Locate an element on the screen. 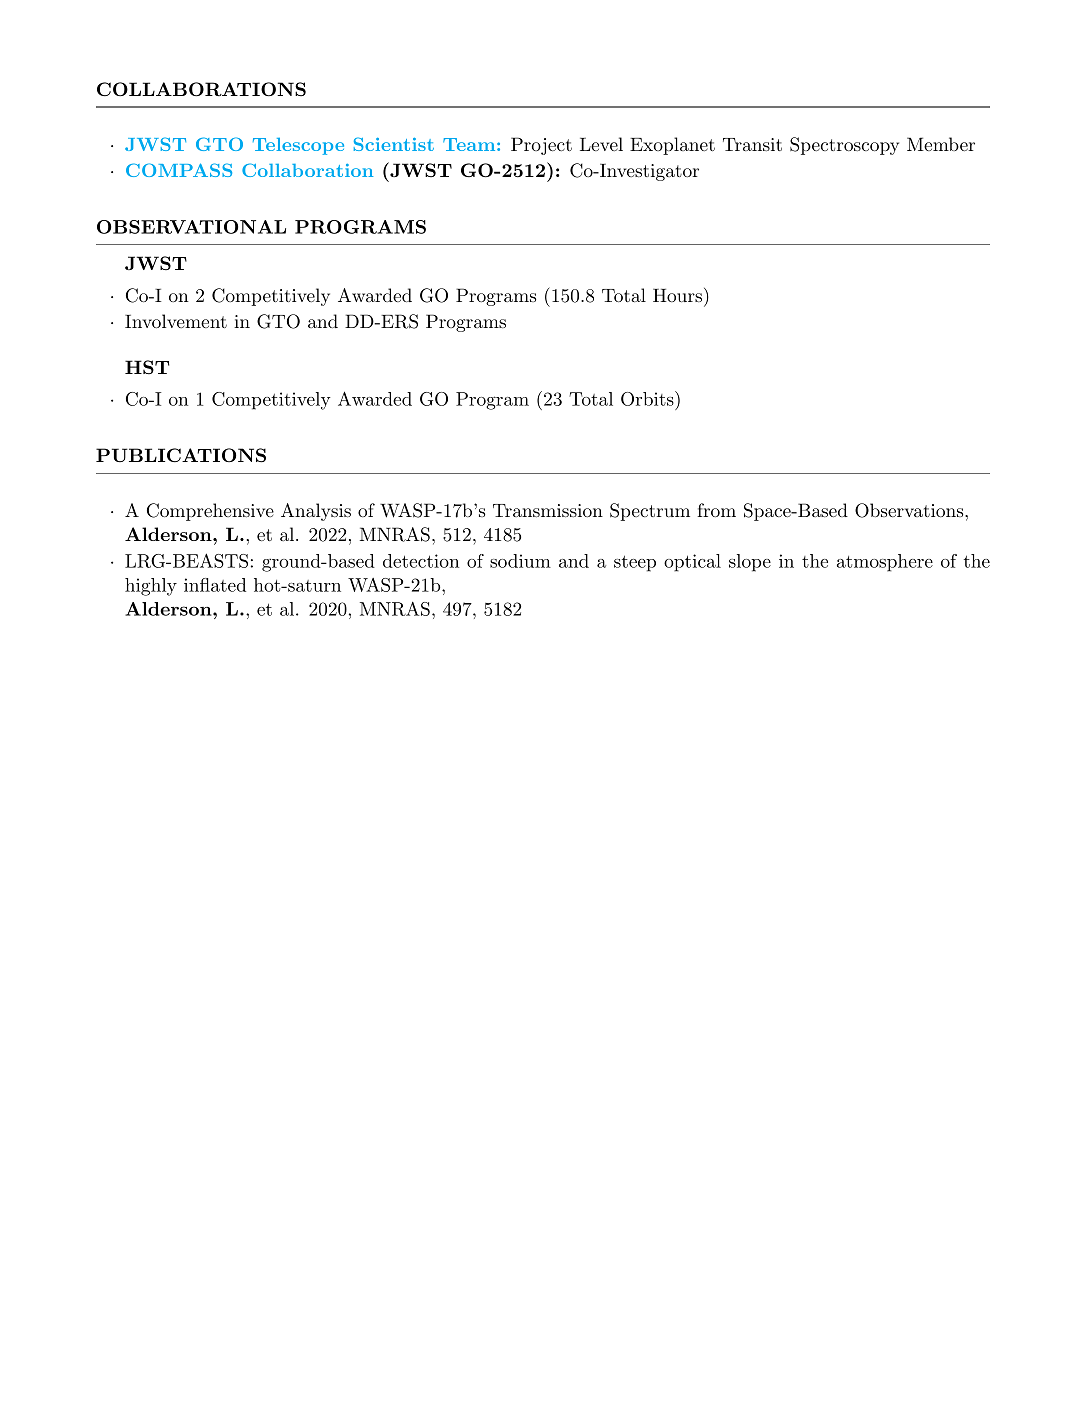 This screenshot has width=1086, height=1405. Observations is located at coordinates (909, 510).
